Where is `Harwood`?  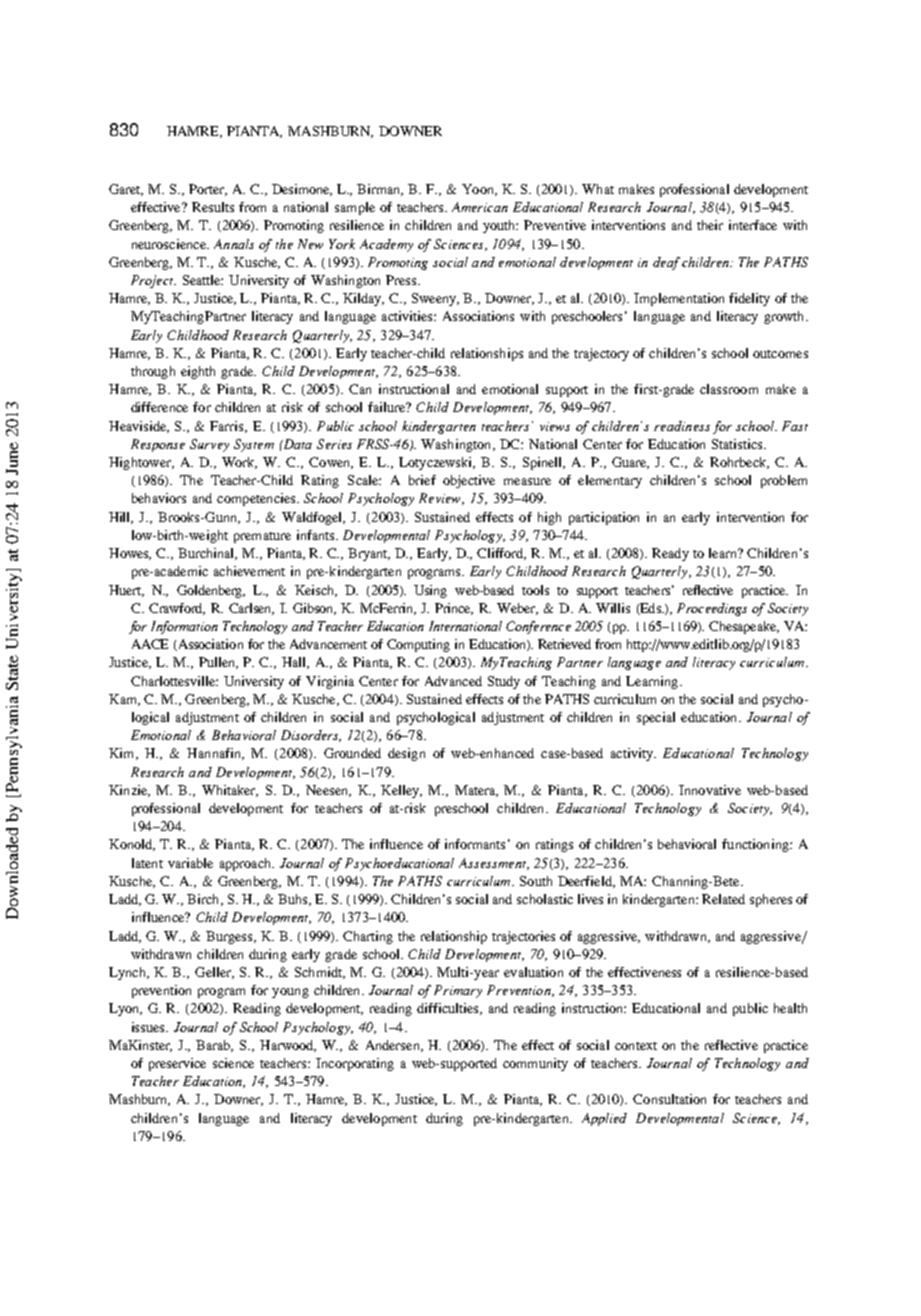
Harwood is located at coordinates (288, 1046).
